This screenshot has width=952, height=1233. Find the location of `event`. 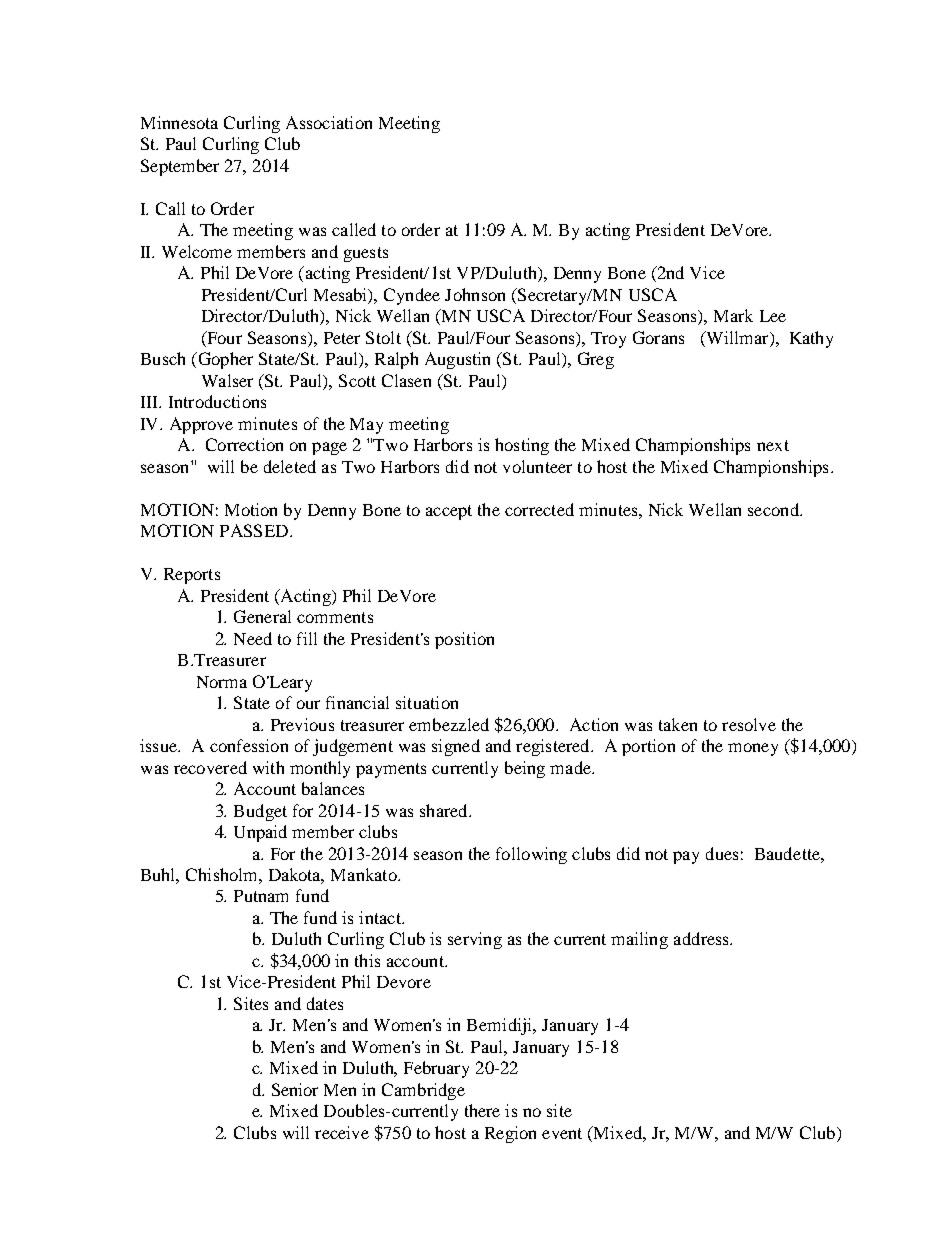

event is located at coordinates (562, 1133).
